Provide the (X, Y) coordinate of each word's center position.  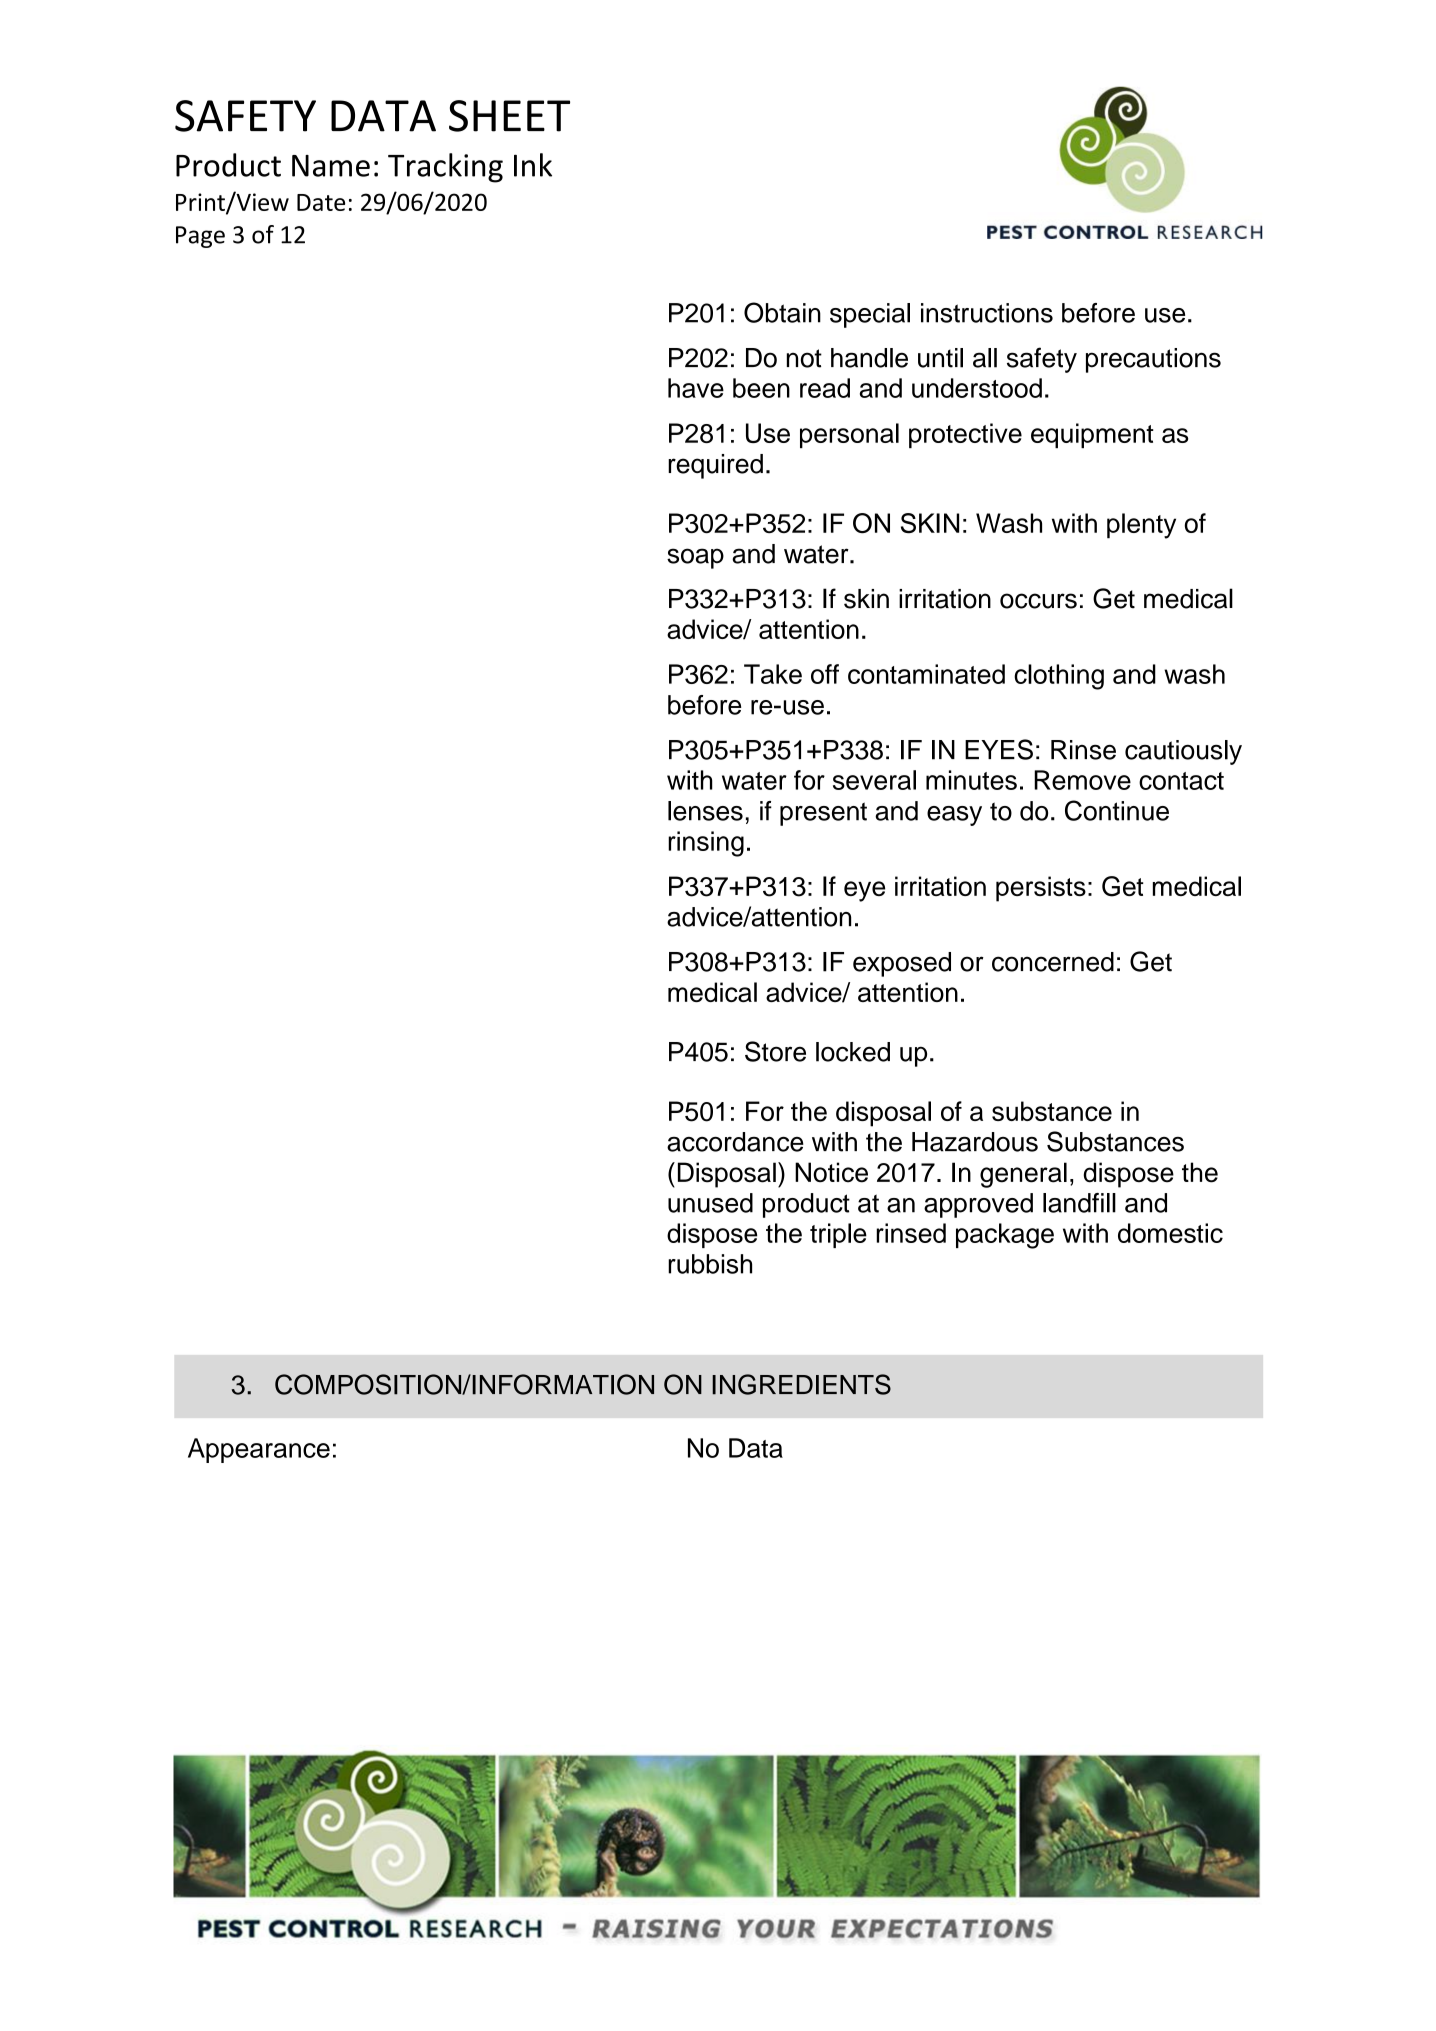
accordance (735, 1142)
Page (200, 237)
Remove (1082, 780)
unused (710, 1203)
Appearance (259, 1450)
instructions (987, 313)
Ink (533, 165)
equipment (1092, 435)
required (715, 466)
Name (331, 166)
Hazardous (975, 1142)
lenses (705, 811)
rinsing (706, 844)
